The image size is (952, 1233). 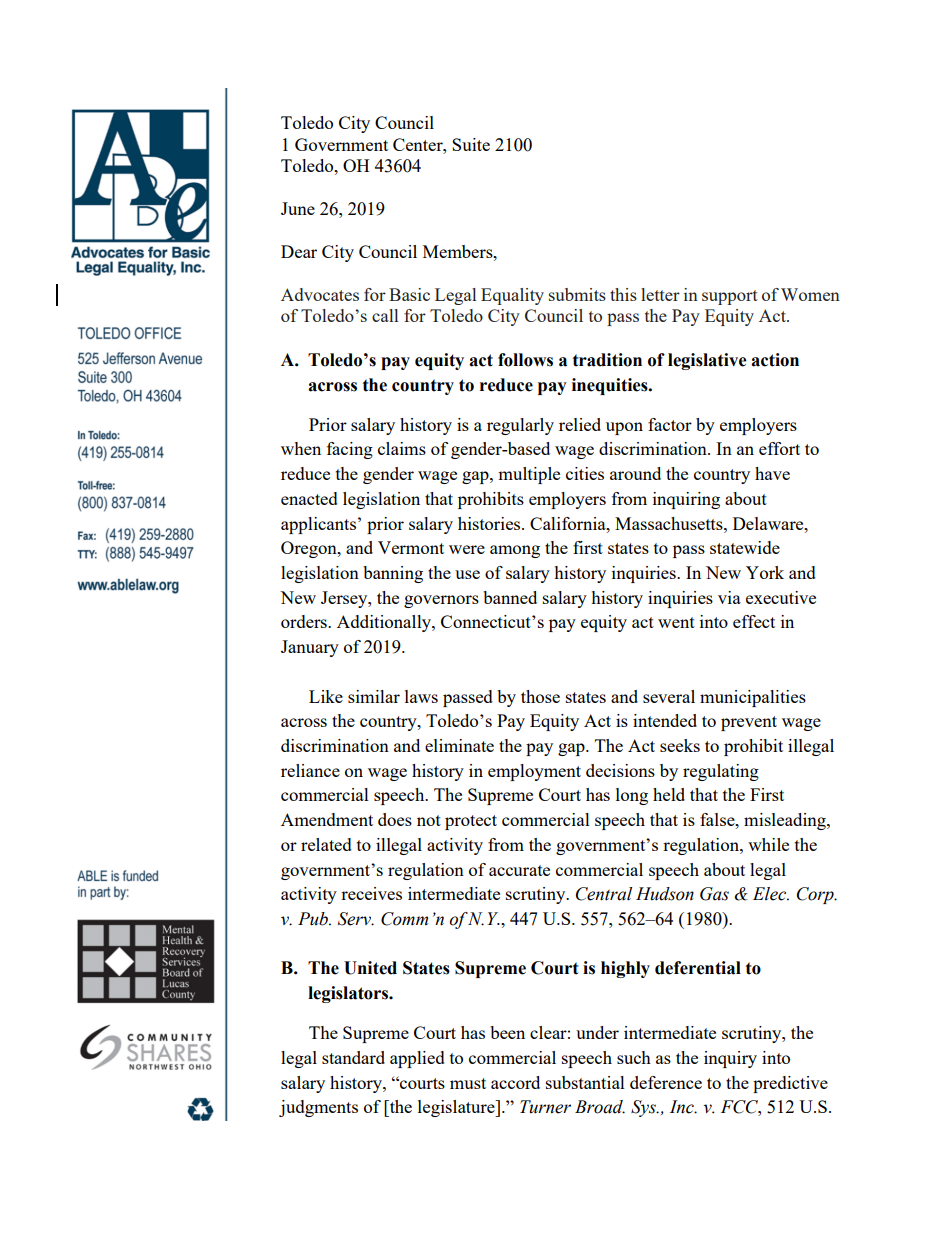 I want to click on inquiry, so click(x=730, y=1059).
